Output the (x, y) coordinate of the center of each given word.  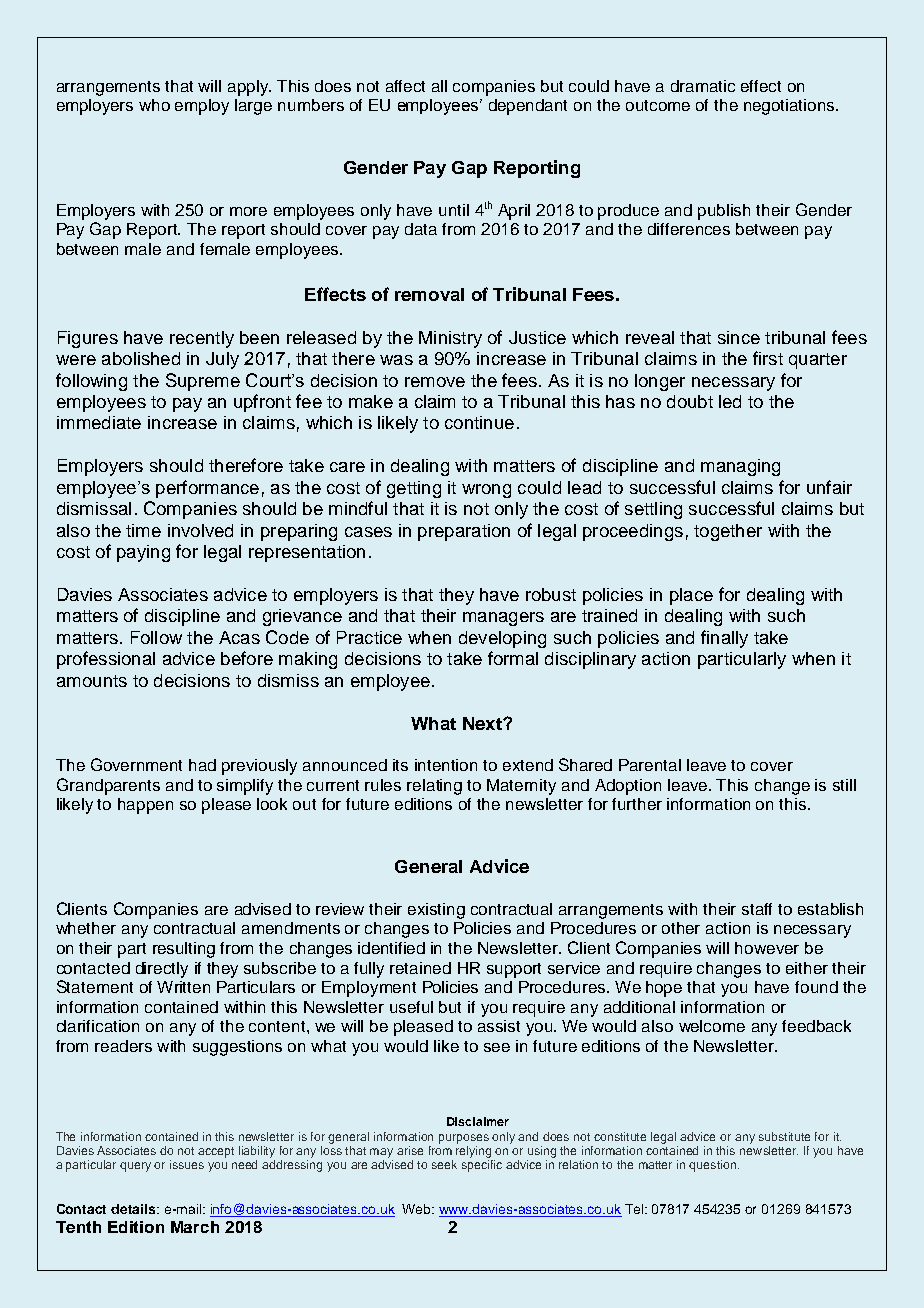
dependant (528, 107)
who (154, 105)
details (134, 1209)
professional (106, 660)
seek (444, 1164)
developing (502, 639)
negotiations (790, 107)
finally (724, 639)
